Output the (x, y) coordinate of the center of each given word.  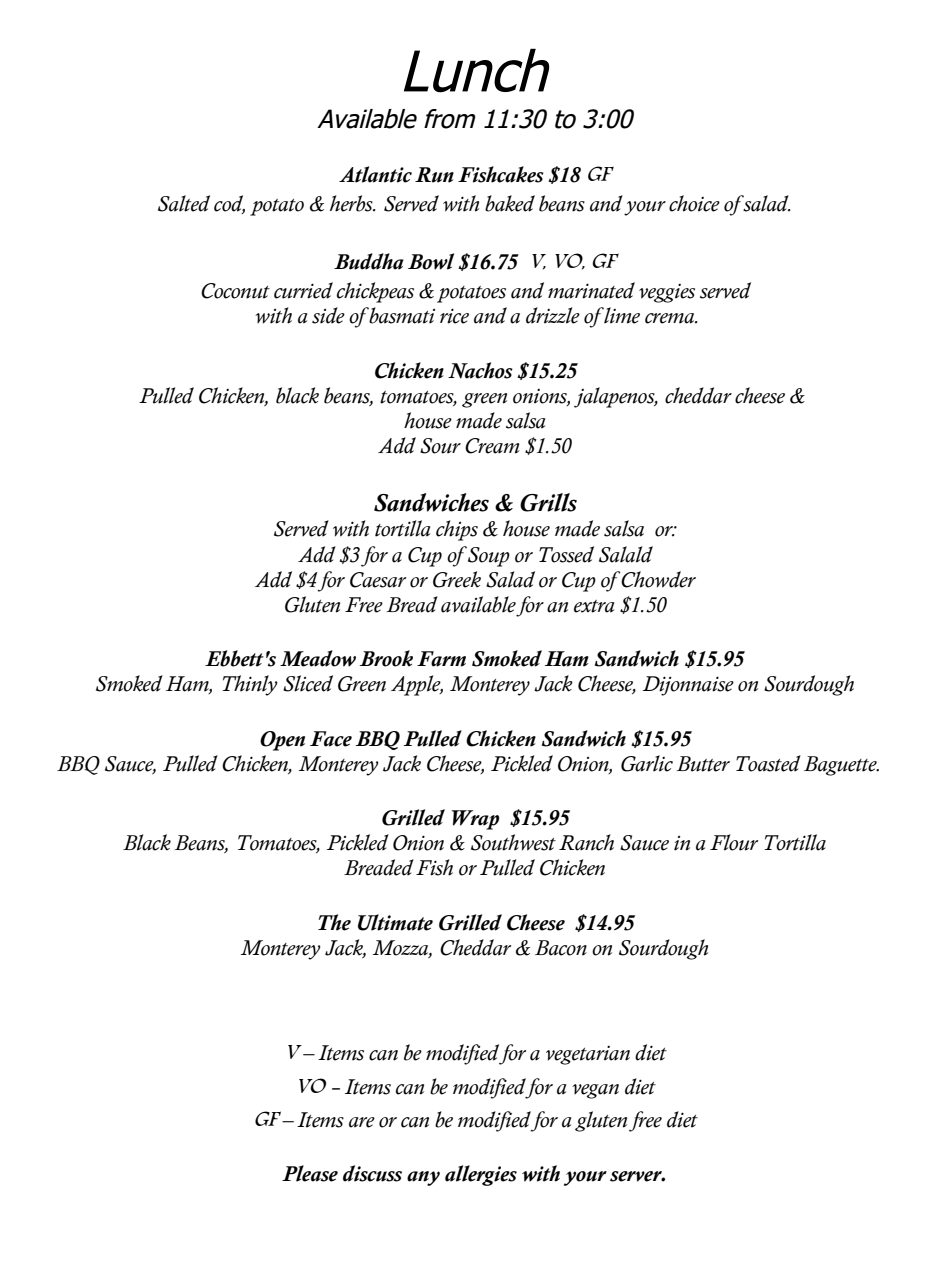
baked (510, 203)
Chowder (658, 579)
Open (282, 741)
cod (229, 204)
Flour (734, 842)
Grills (548, 502)
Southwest (513, 842)
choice (694, 203)
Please (310, 1173)
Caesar (378, 580)
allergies (481, 1175)
